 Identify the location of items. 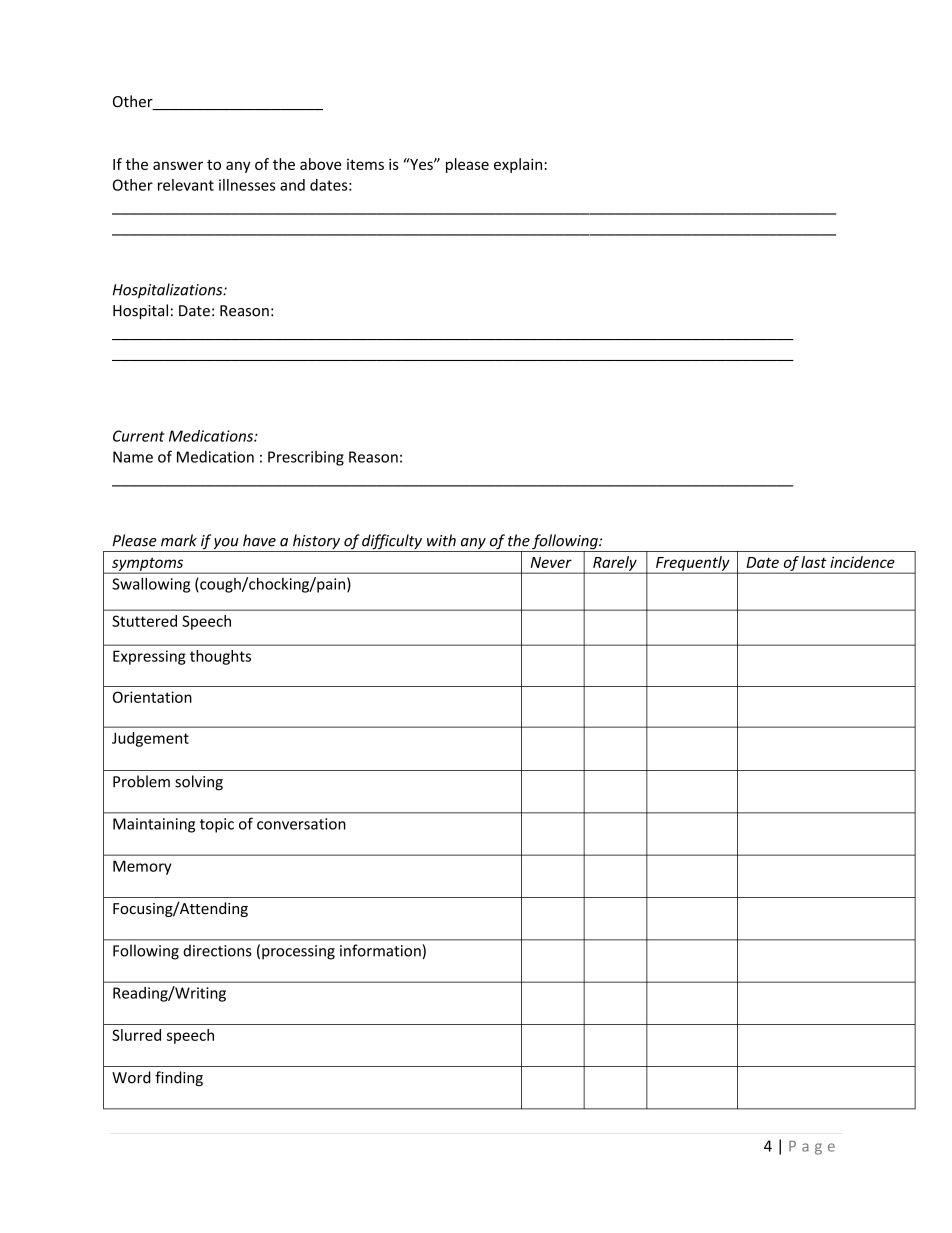
(365, 164).
